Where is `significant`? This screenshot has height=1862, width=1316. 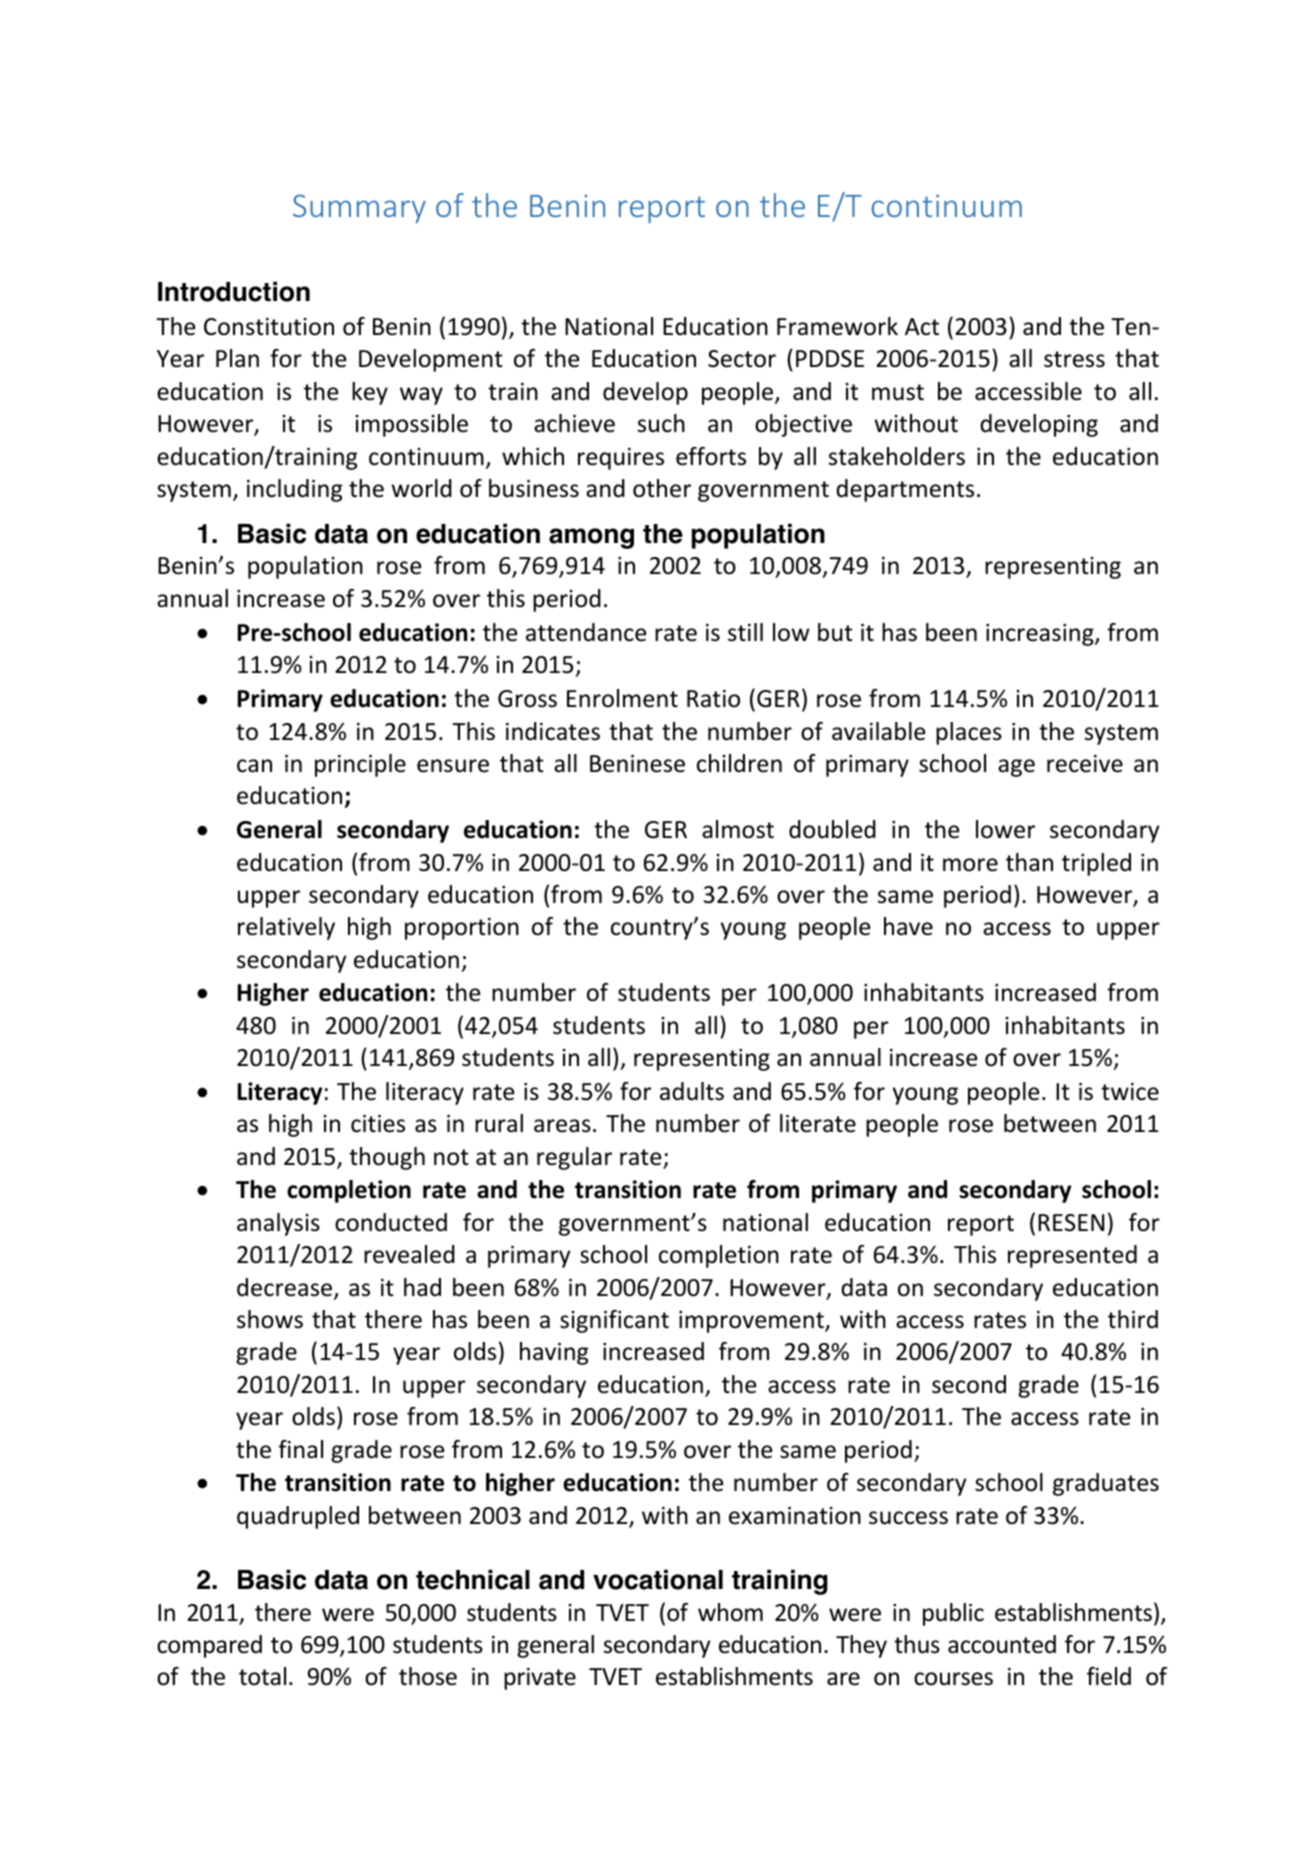 significant is located at coordinates (614, 1321).
